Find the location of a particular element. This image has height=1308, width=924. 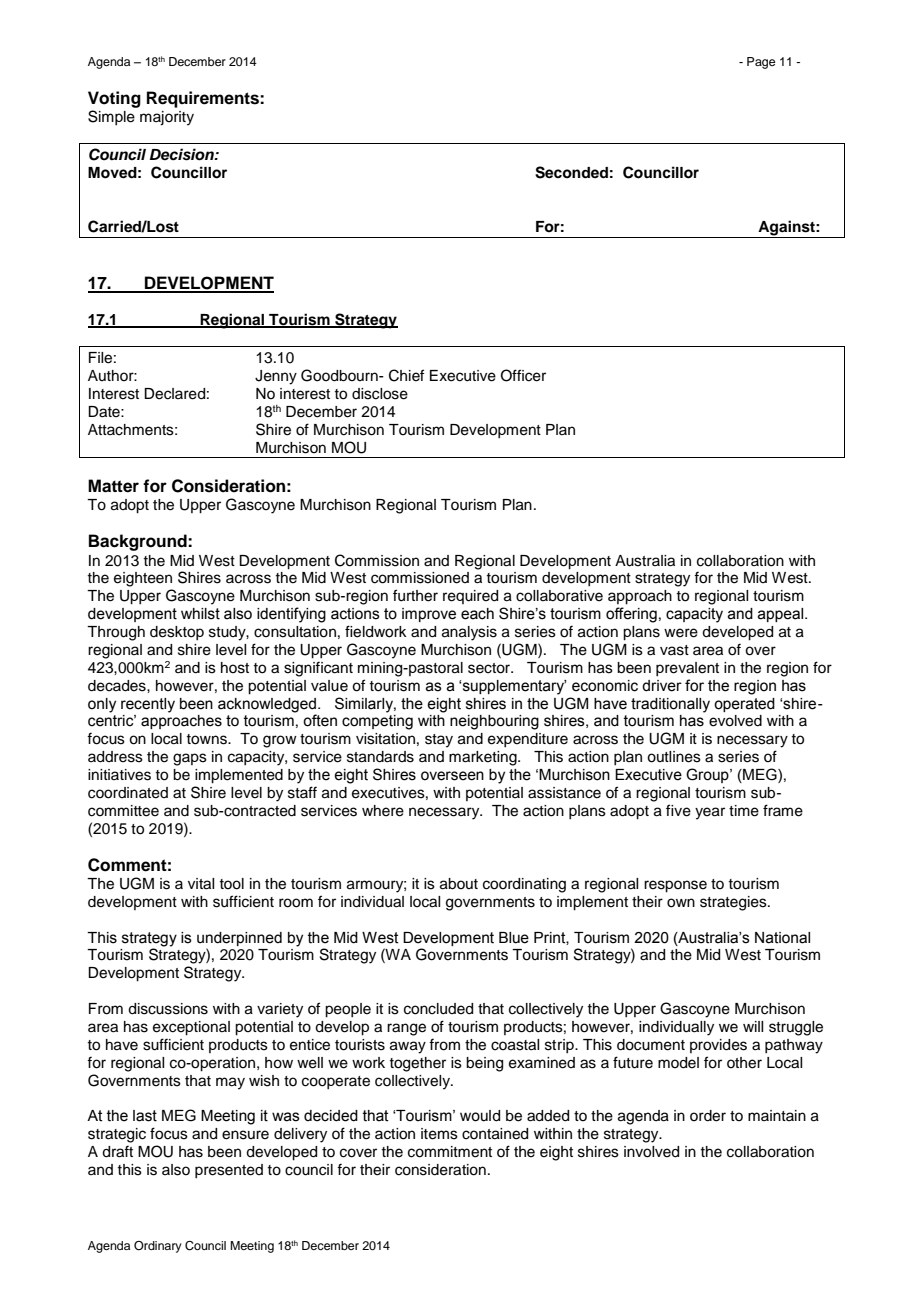

about is located at coordinates (459, 884).
